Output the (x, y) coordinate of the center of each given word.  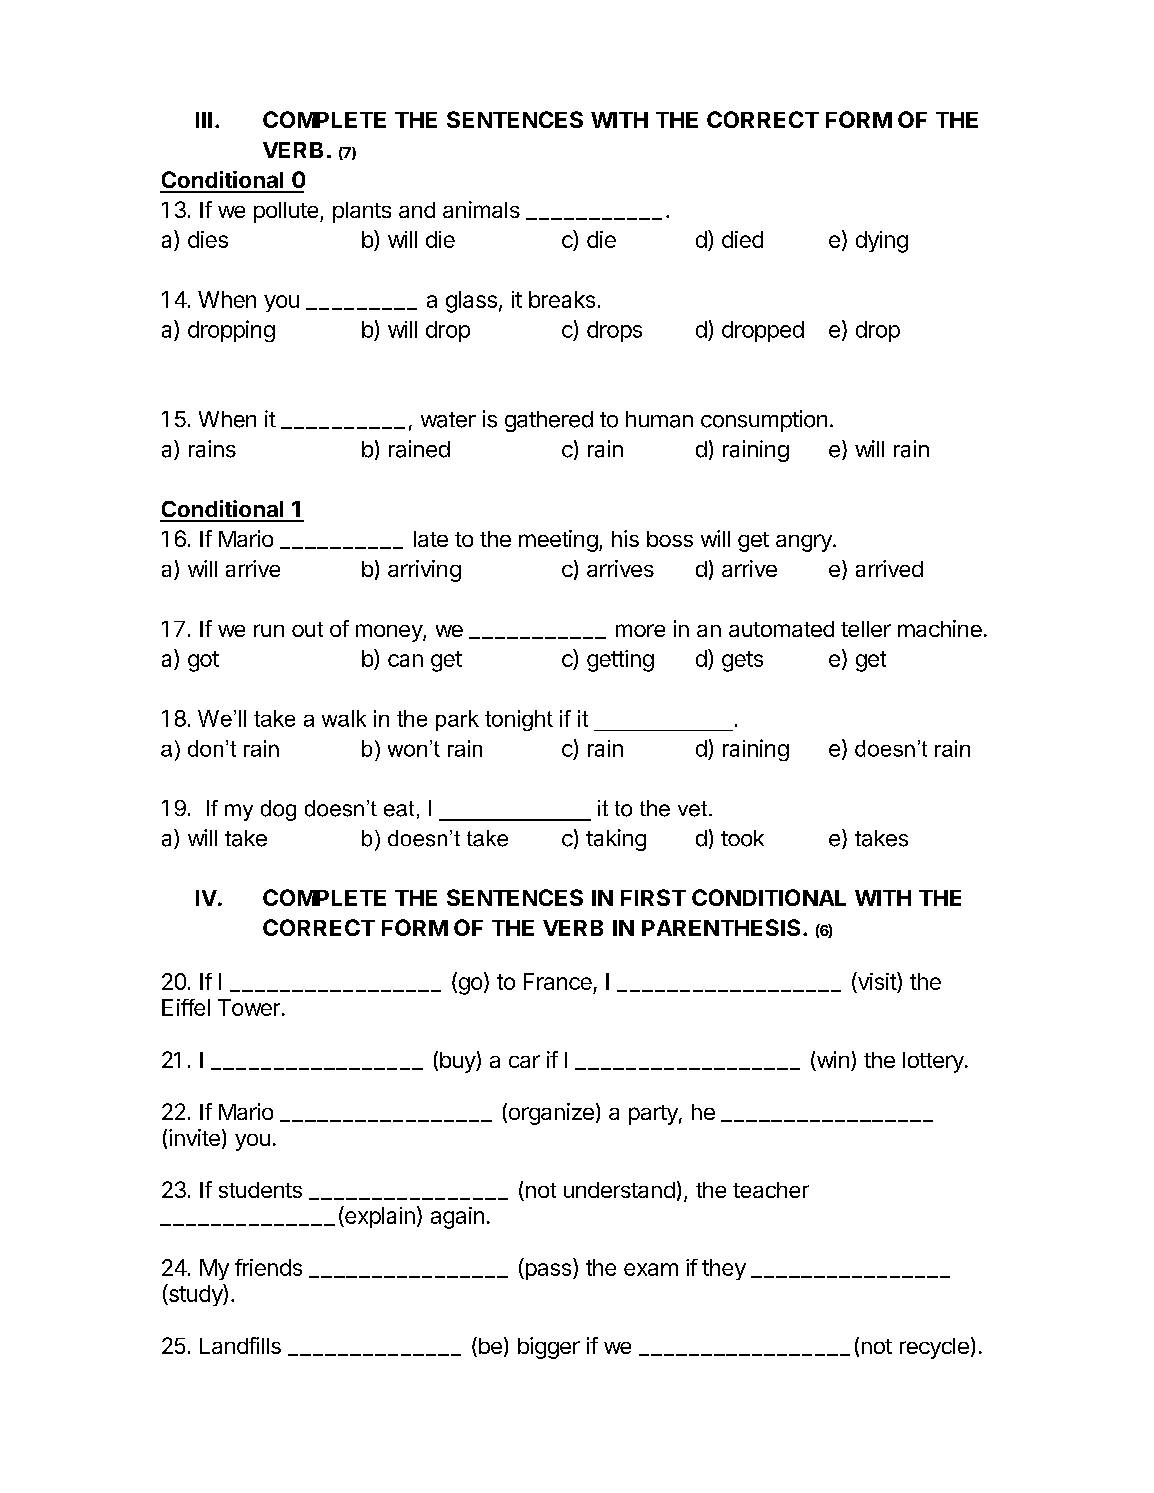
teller (866, 629)
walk (344, 718)
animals (481, 209)
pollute (286, 212)
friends (268, 1267)
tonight (519, 720)
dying (882, 242)
